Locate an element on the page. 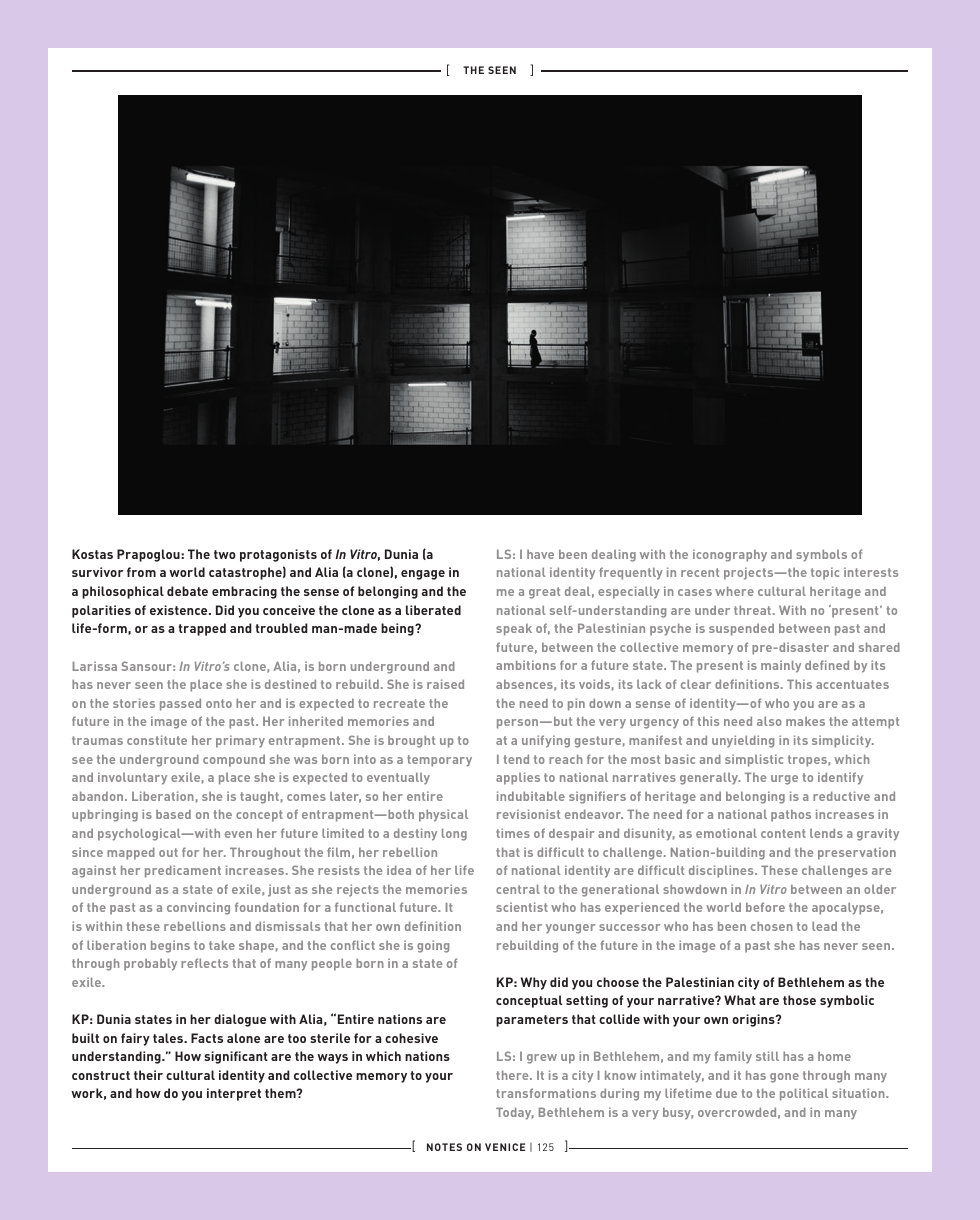  interpret is located at coordinates (234, 1094).
